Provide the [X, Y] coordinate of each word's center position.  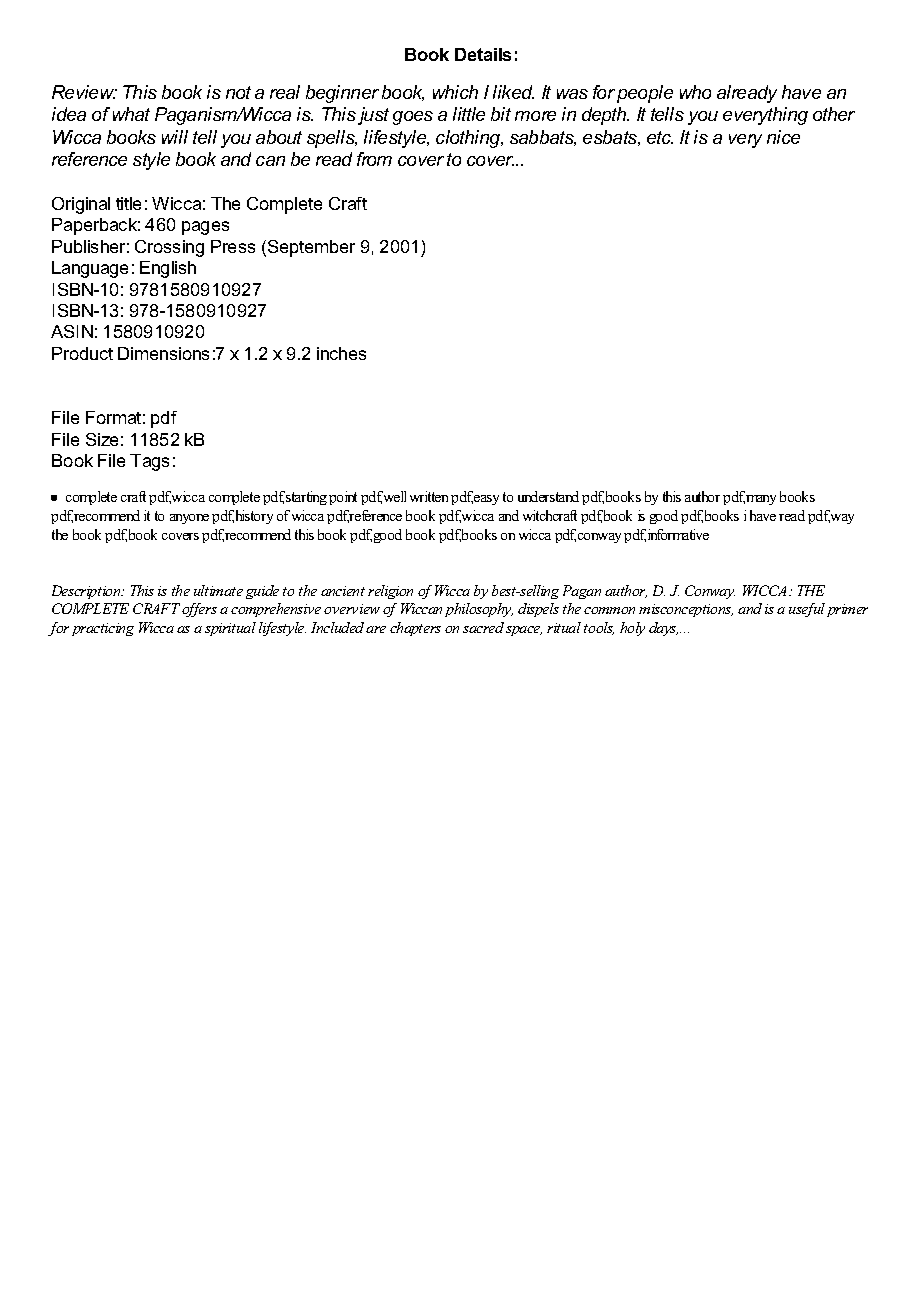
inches [341, 353]
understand [548, 496]
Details [483, 54]
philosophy [479, 610]
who [695, 92]
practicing [103, 629]
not [238, 92]
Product [82, 353]
